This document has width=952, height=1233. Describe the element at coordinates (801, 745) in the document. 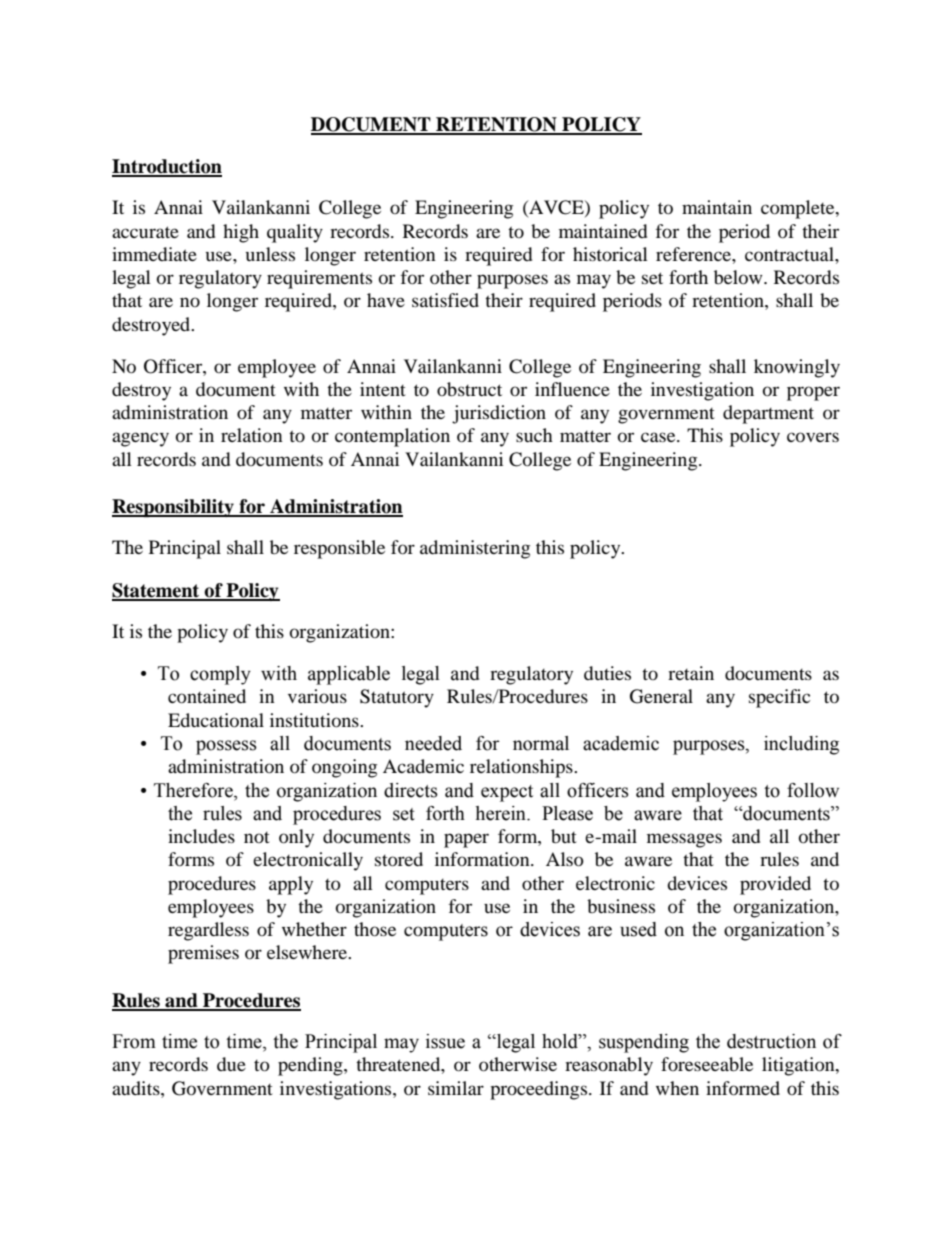

I see `including` at that location.
